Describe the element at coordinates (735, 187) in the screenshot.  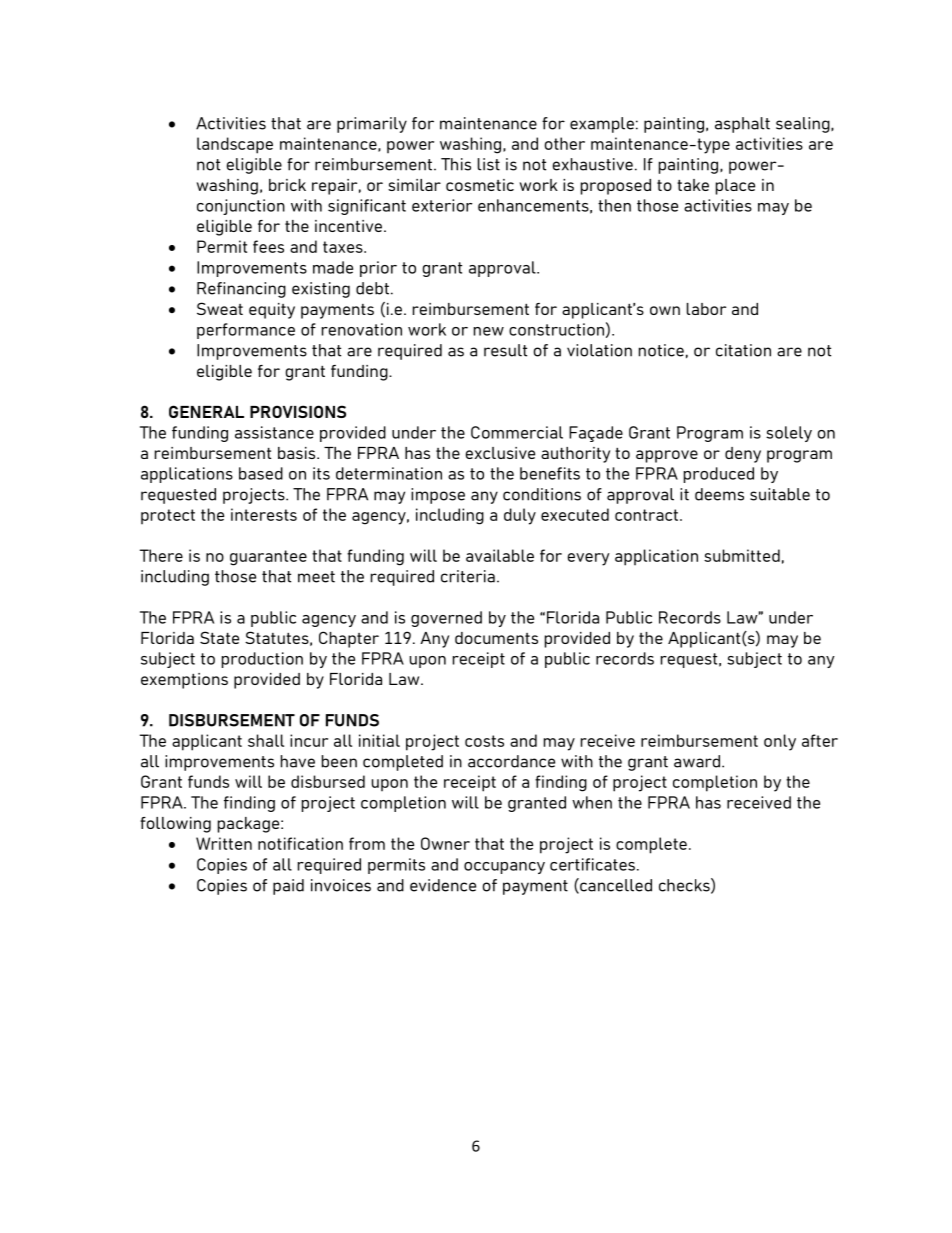
I see `place` at that location.
